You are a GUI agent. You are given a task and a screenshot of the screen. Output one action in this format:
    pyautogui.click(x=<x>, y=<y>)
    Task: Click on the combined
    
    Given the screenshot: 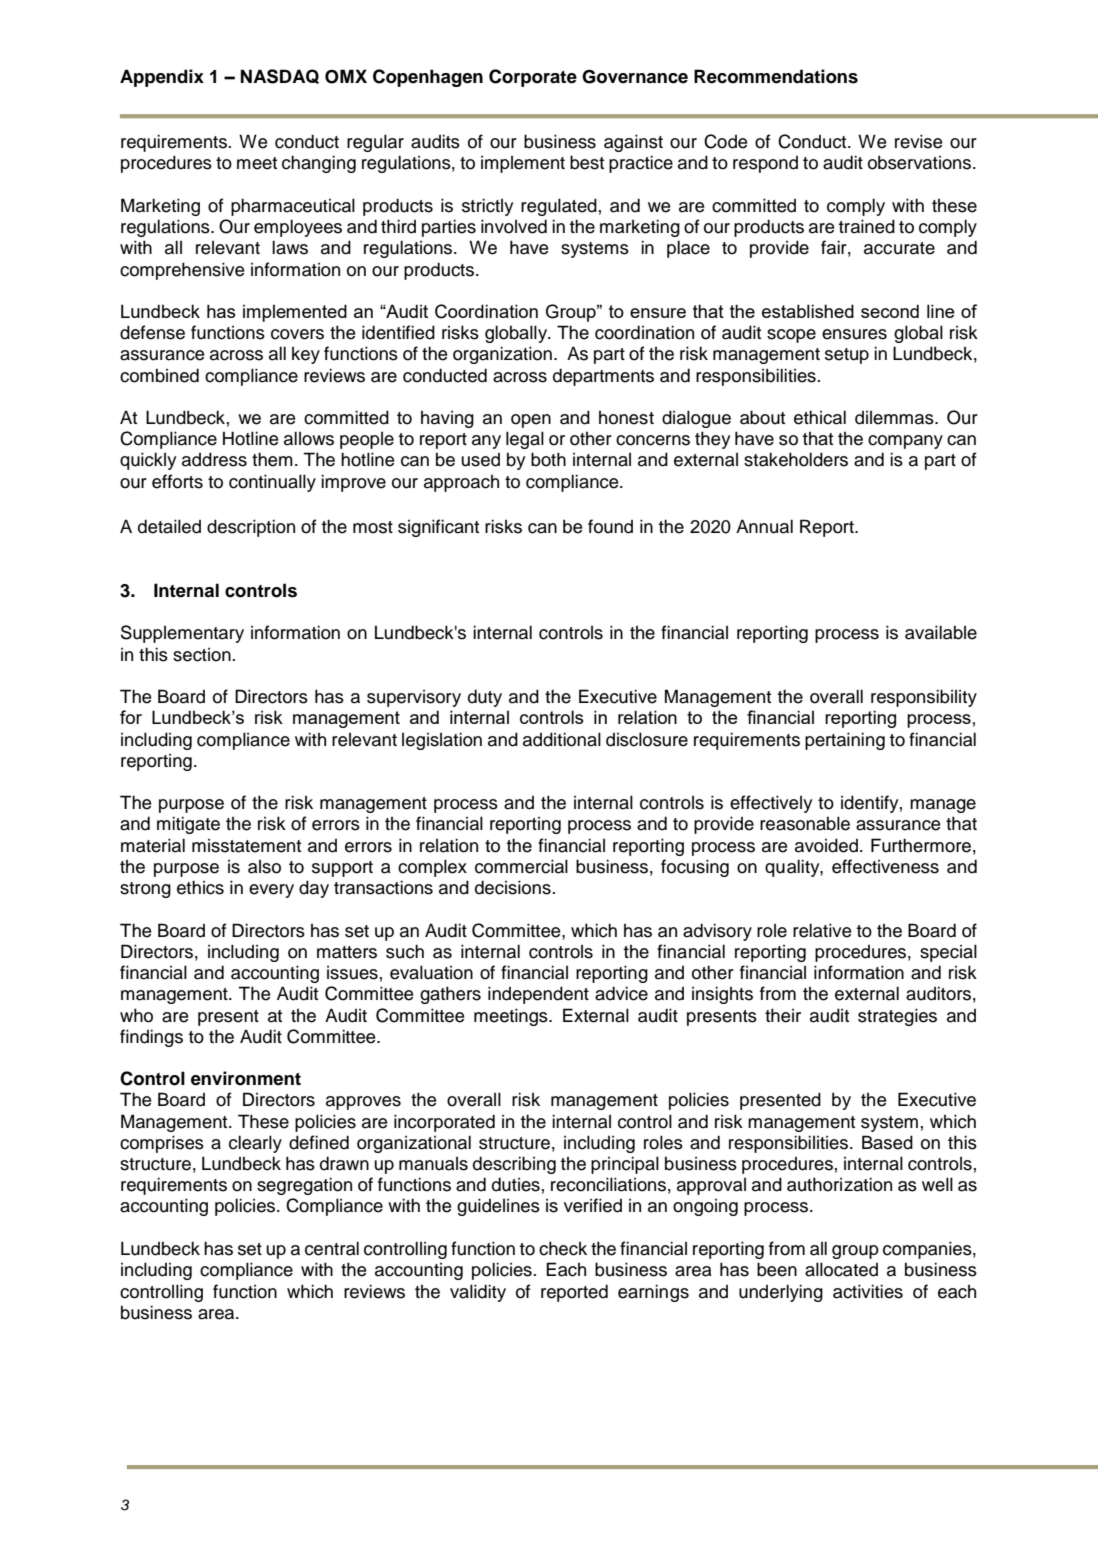 What is the action you would take?
    pyautogui.click(x=159, y=375)
